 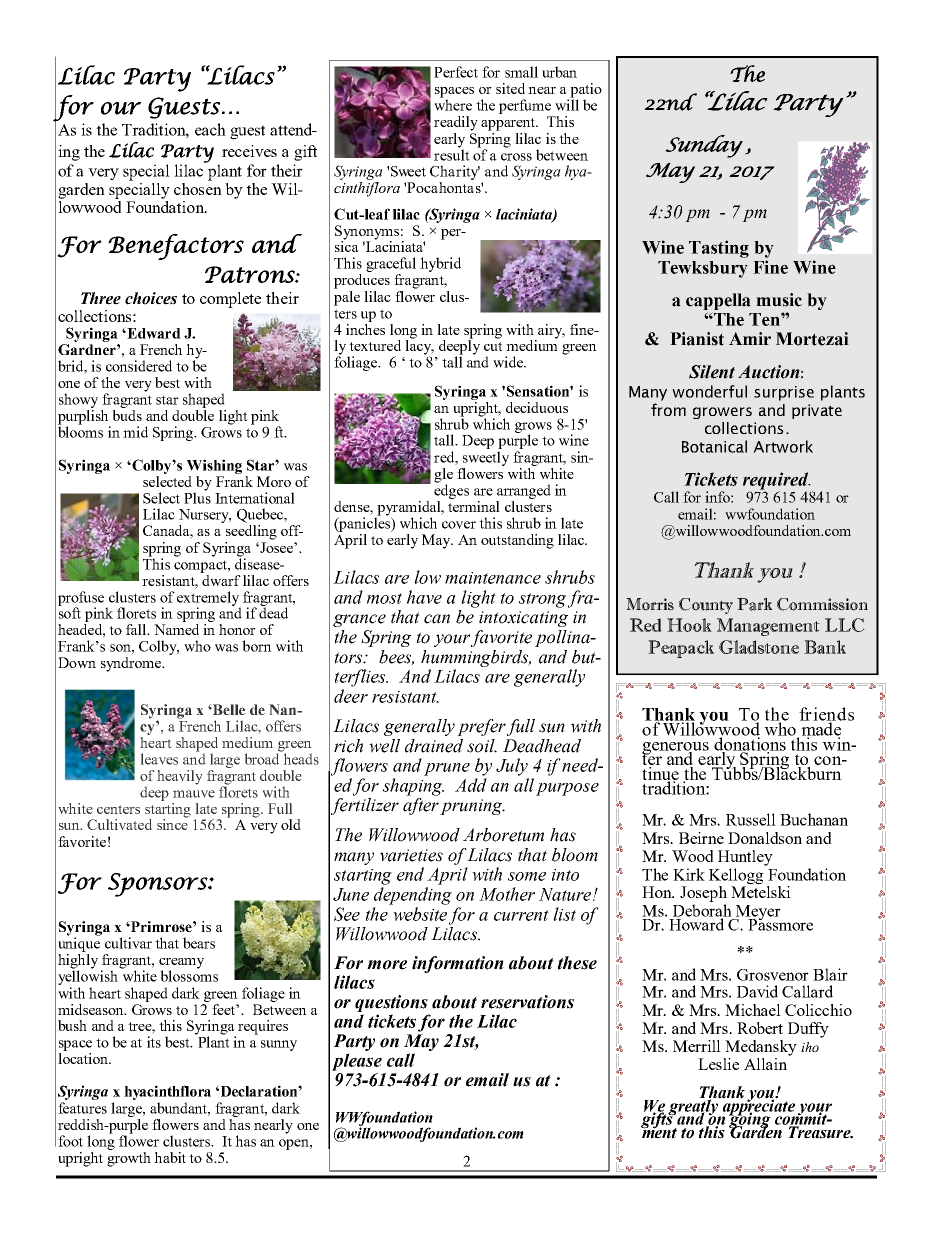 What do you see at coordinates (758, 914) in the screenshot?
I see `Meyer` at bounding box center [758, 914].
